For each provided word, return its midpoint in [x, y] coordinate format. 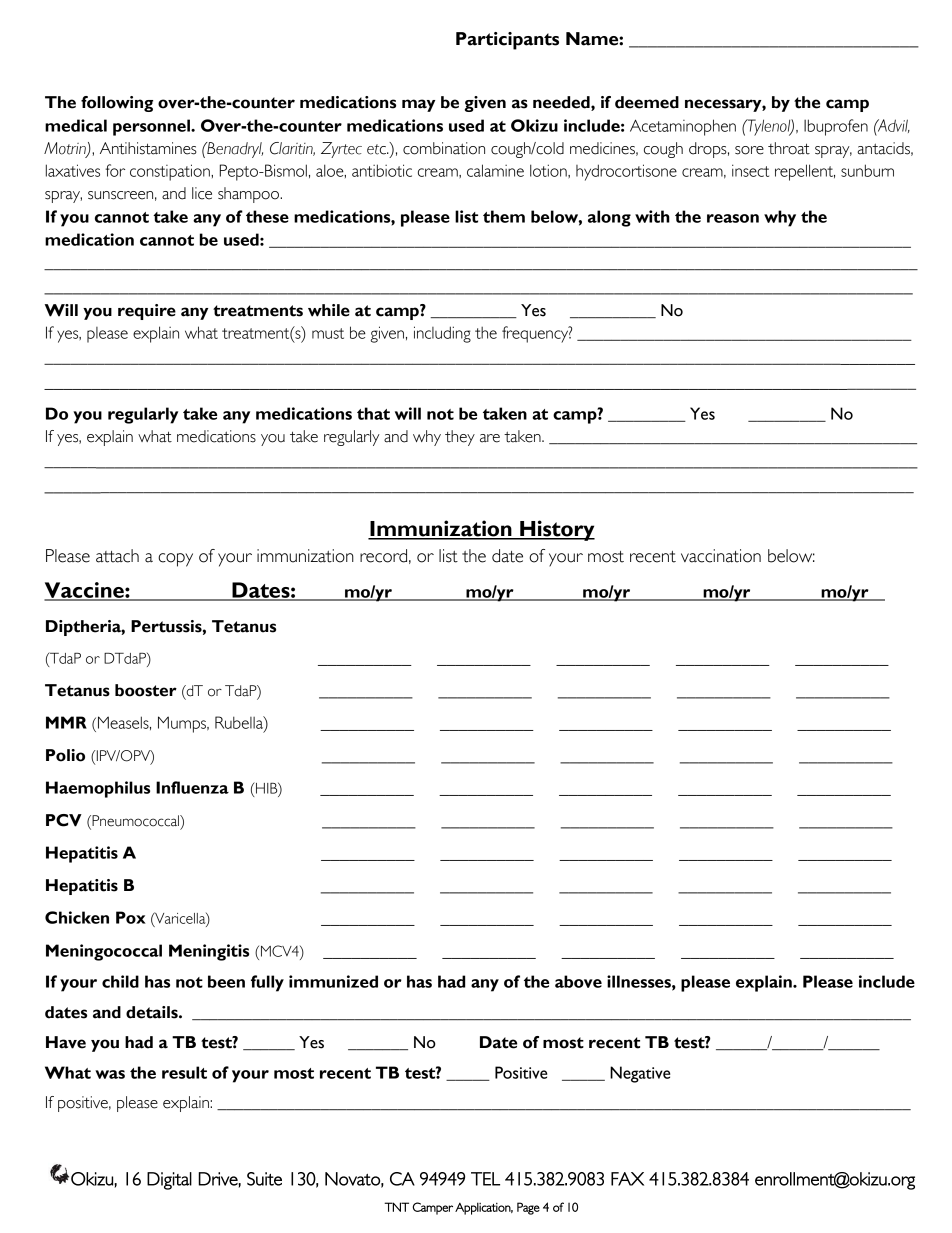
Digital [169, 1181]
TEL [485, 1179]
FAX [627, 1179]
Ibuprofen [836, 127]
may [418, 105]
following [117, 104]
